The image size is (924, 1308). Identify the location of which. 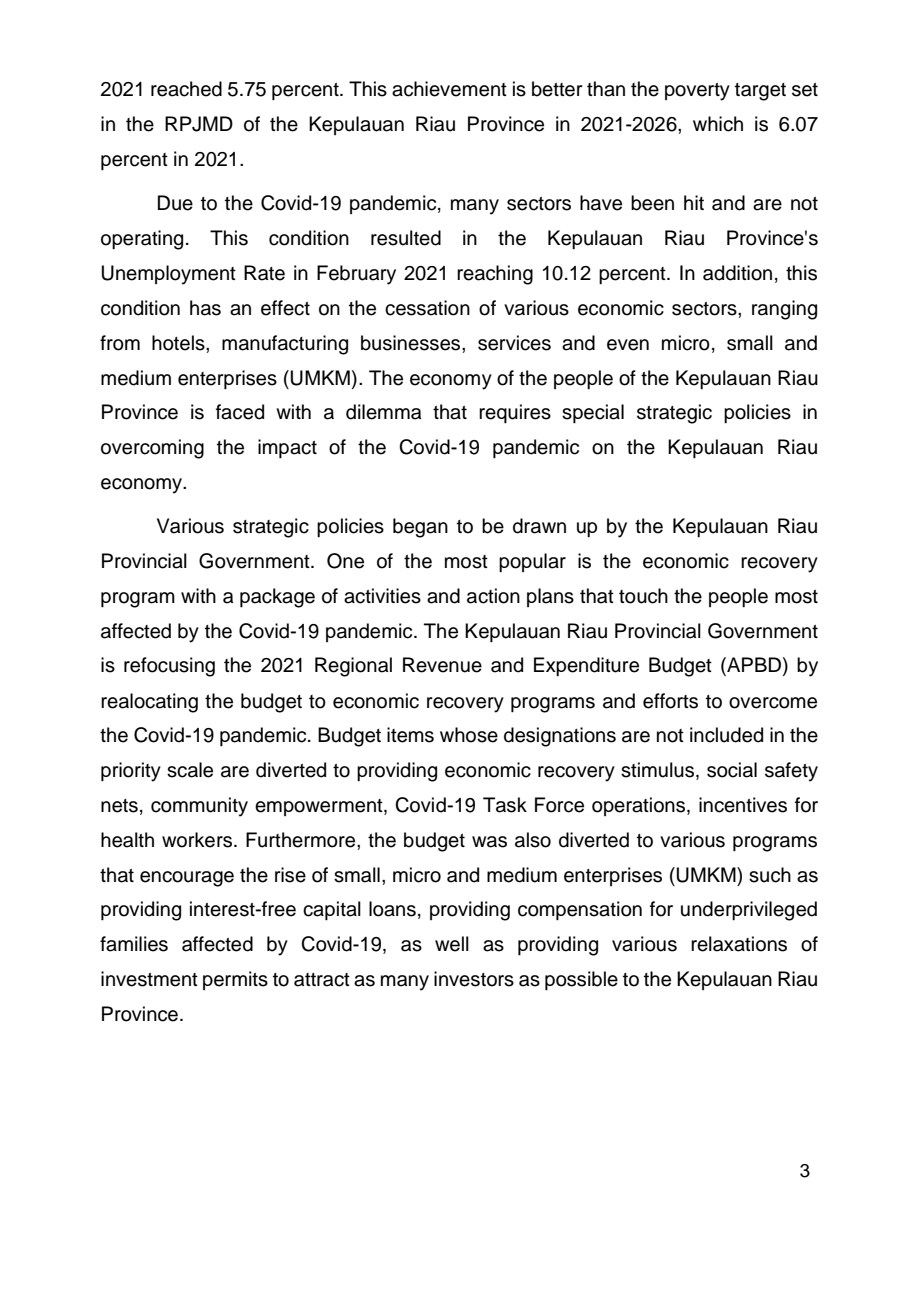
(718, 124).
